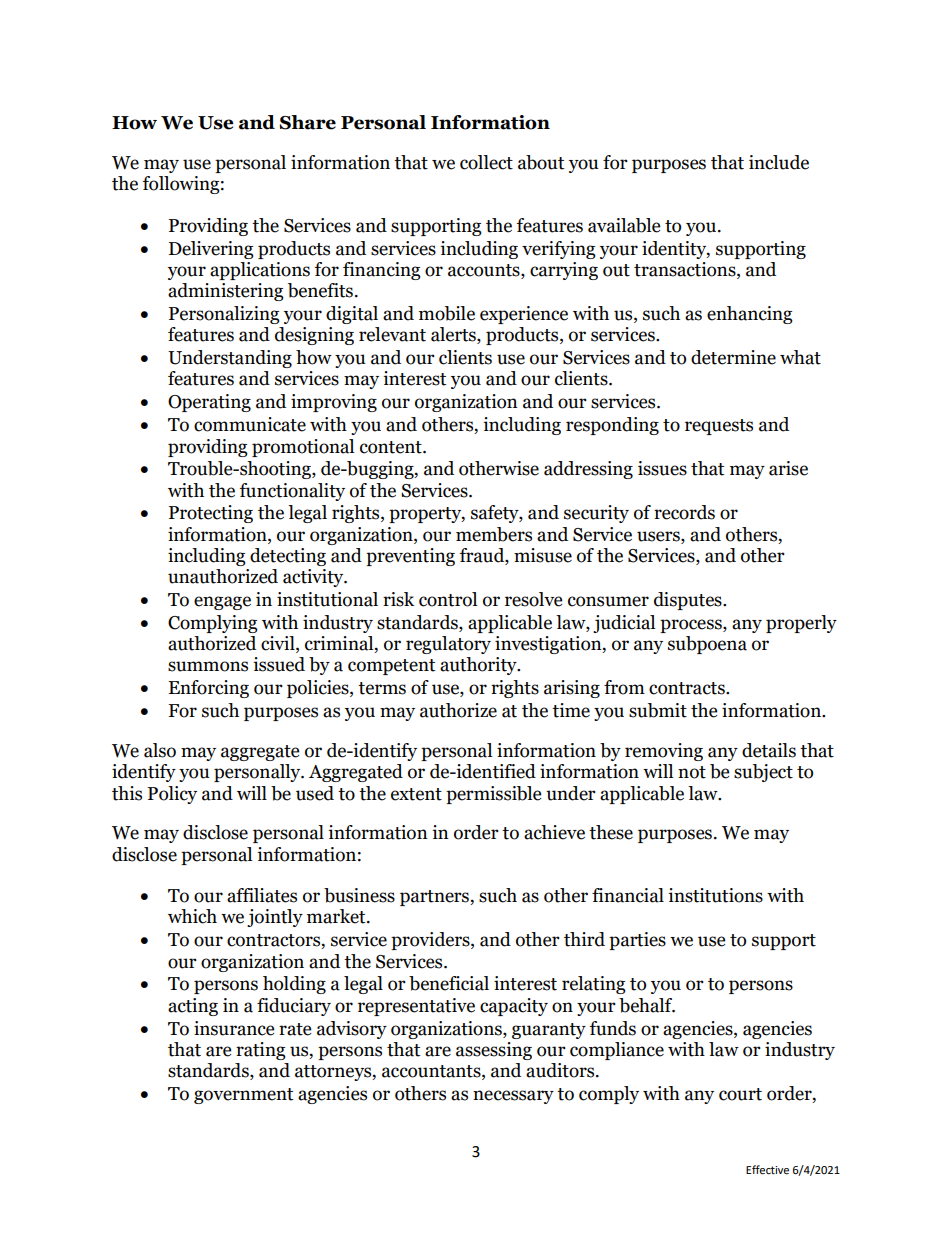 This document has height=1233, width=952. I want to click on necessary, so click(513, 1097).
